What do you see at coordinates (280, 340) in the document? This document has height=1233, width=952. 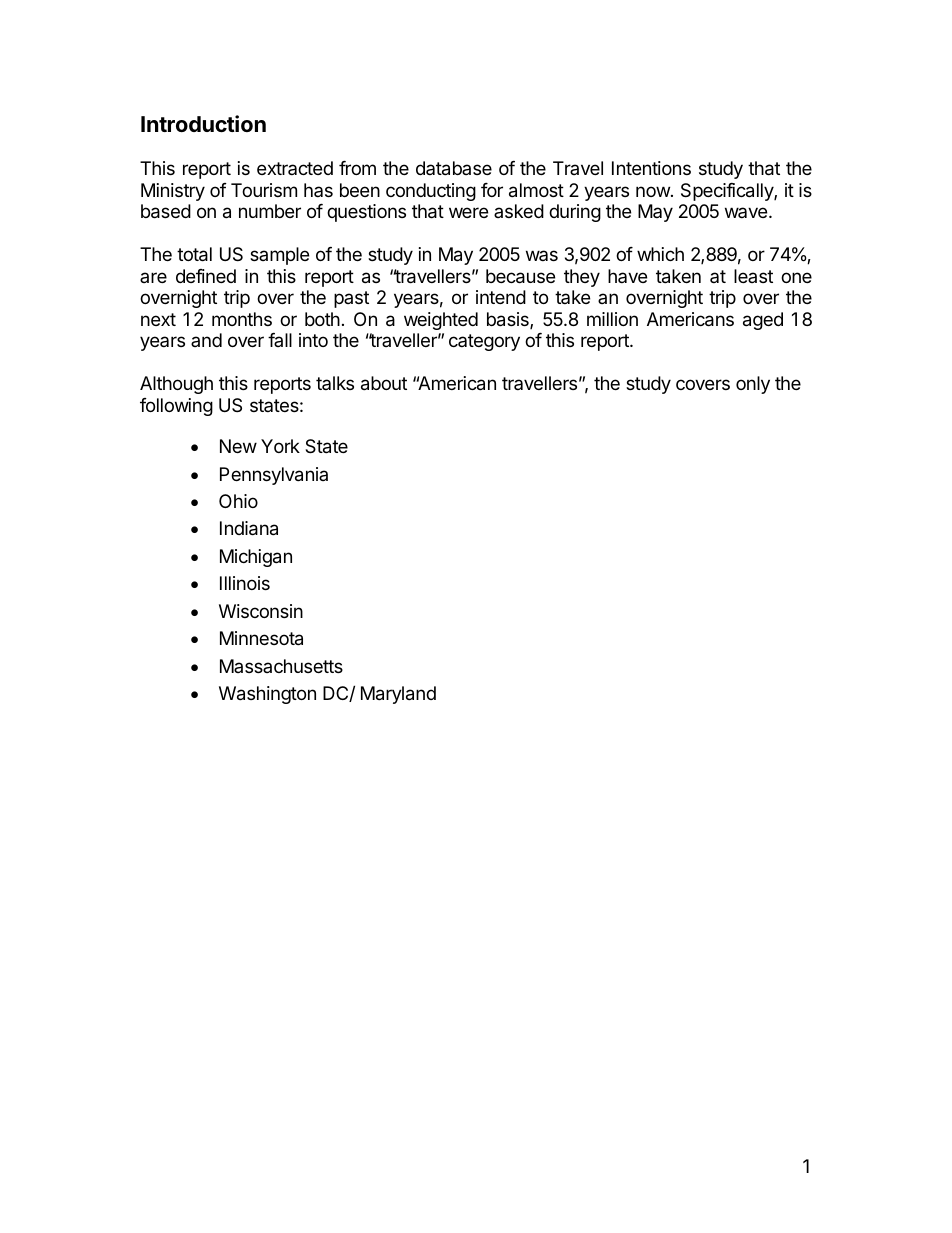 I see `fall` at bounding box center [280, 340].
